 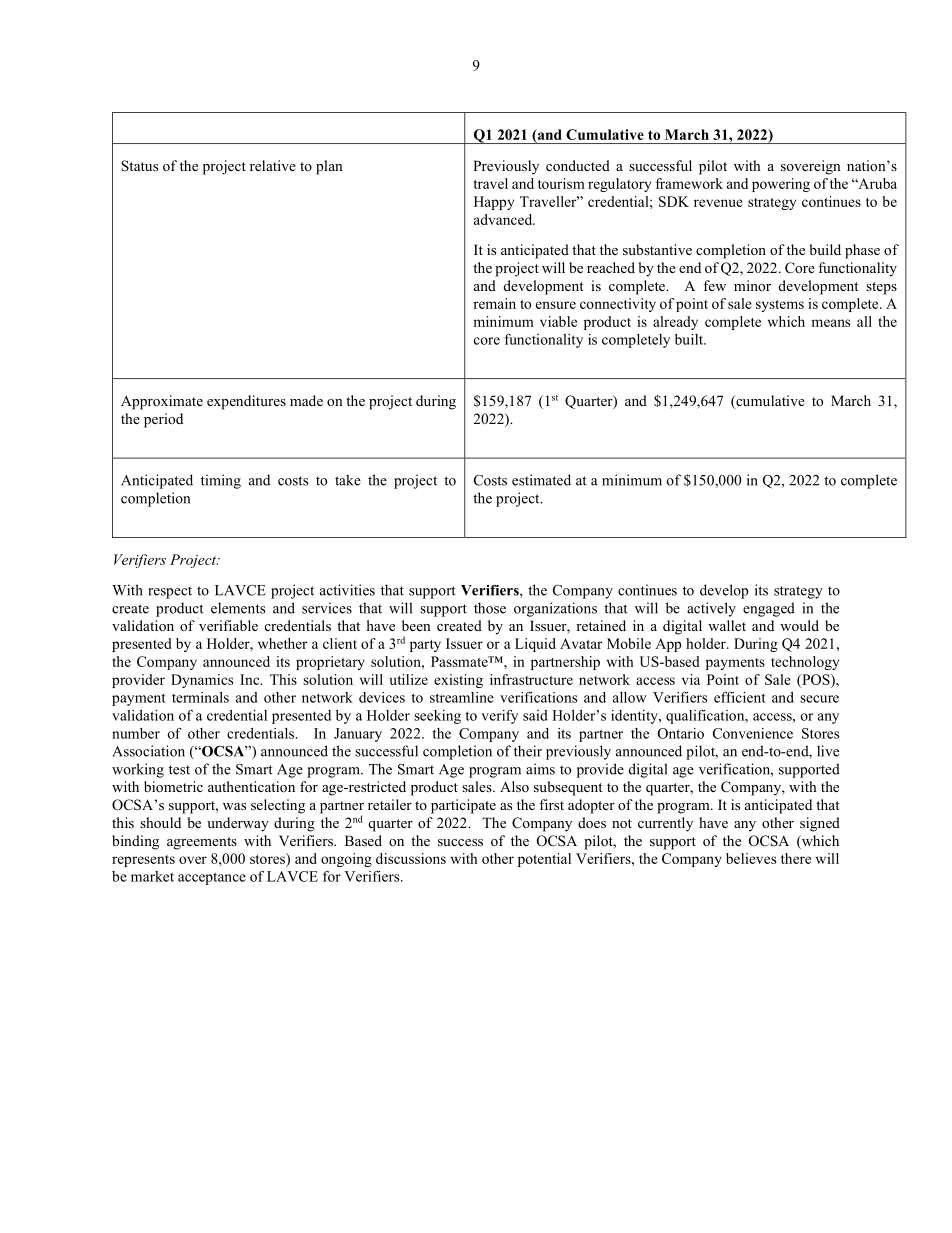 What do you see at coordinates (781, 185) in the page?
I see `powering` at bounding box center [781, 185].
